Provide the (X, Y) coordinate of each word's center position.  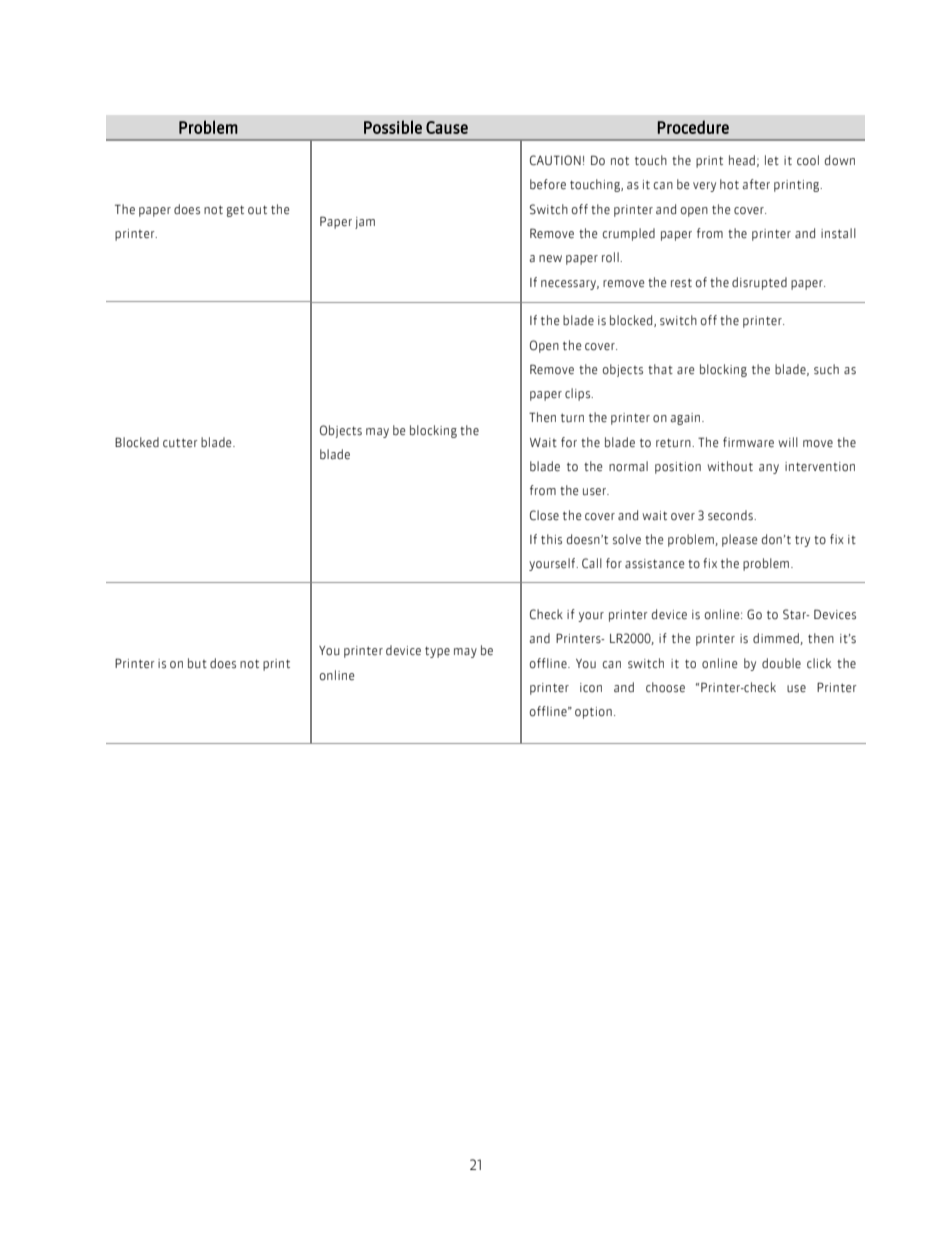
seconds (731, 515)
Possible (393, 127)
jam (365, 223)
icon (591, 687)
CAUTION (555, 160)
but (197, 663)
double (781, 663)
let (772, 160)
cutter (180, 442)
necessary (570, 285)
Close (544, 515)
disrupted (759, 283)
